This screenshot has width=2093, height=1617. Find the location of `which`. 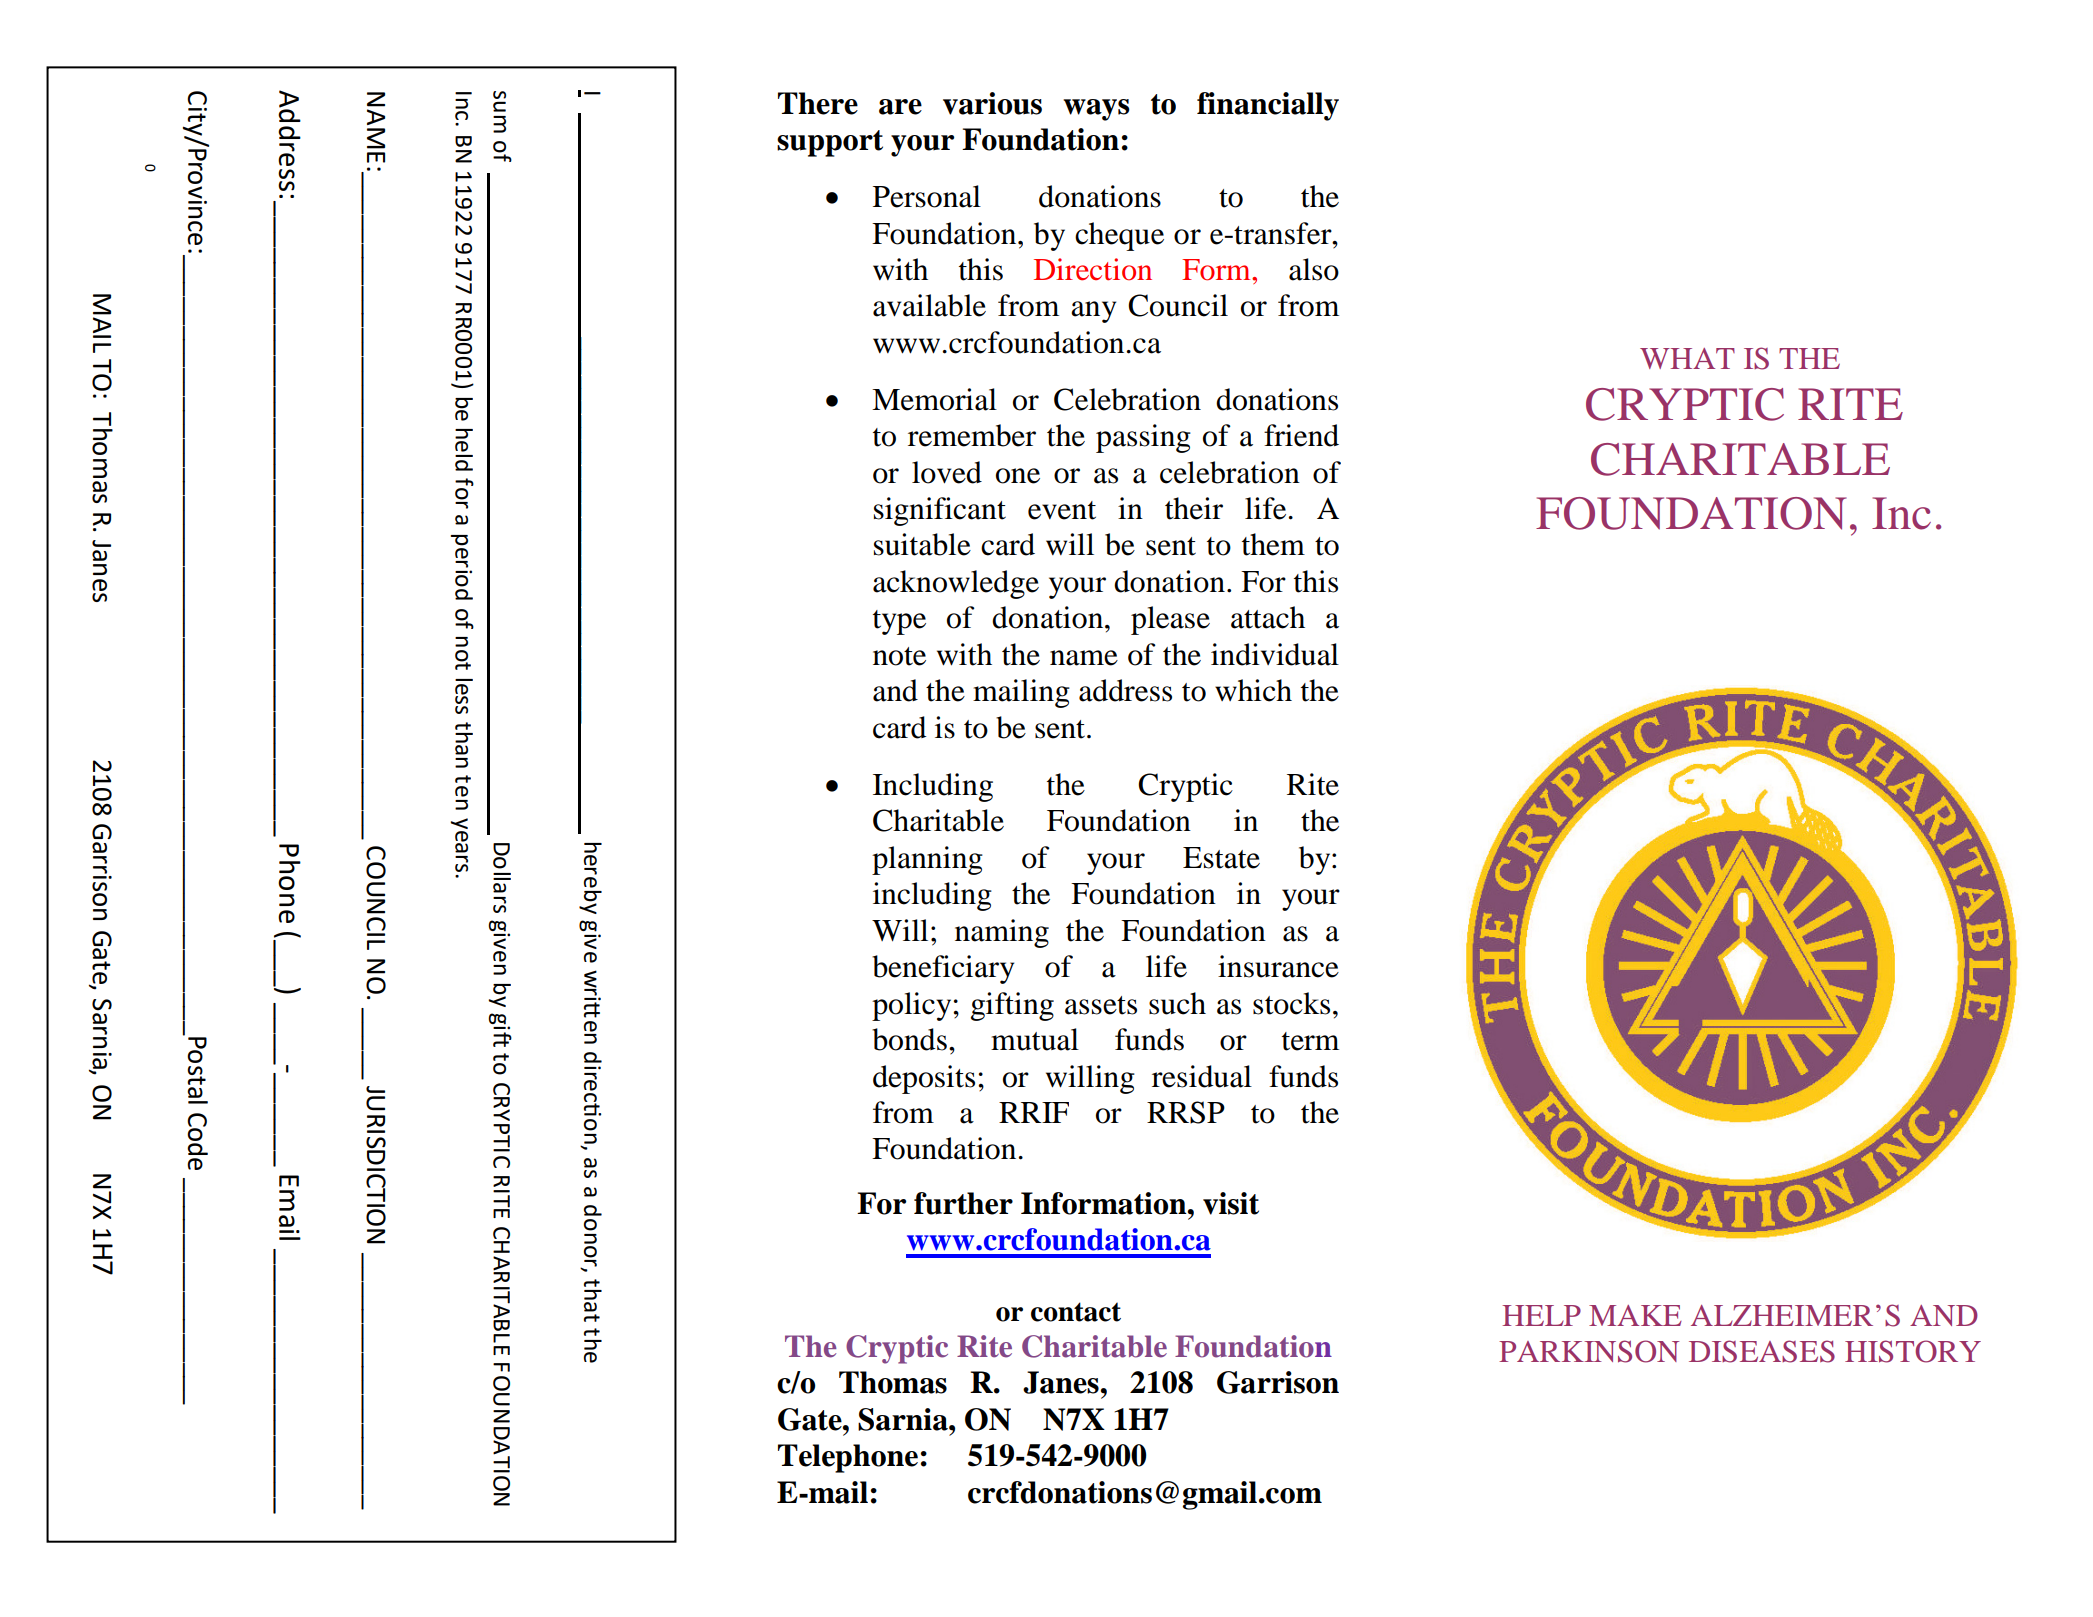

which is located at coordinates (1253, 690).
